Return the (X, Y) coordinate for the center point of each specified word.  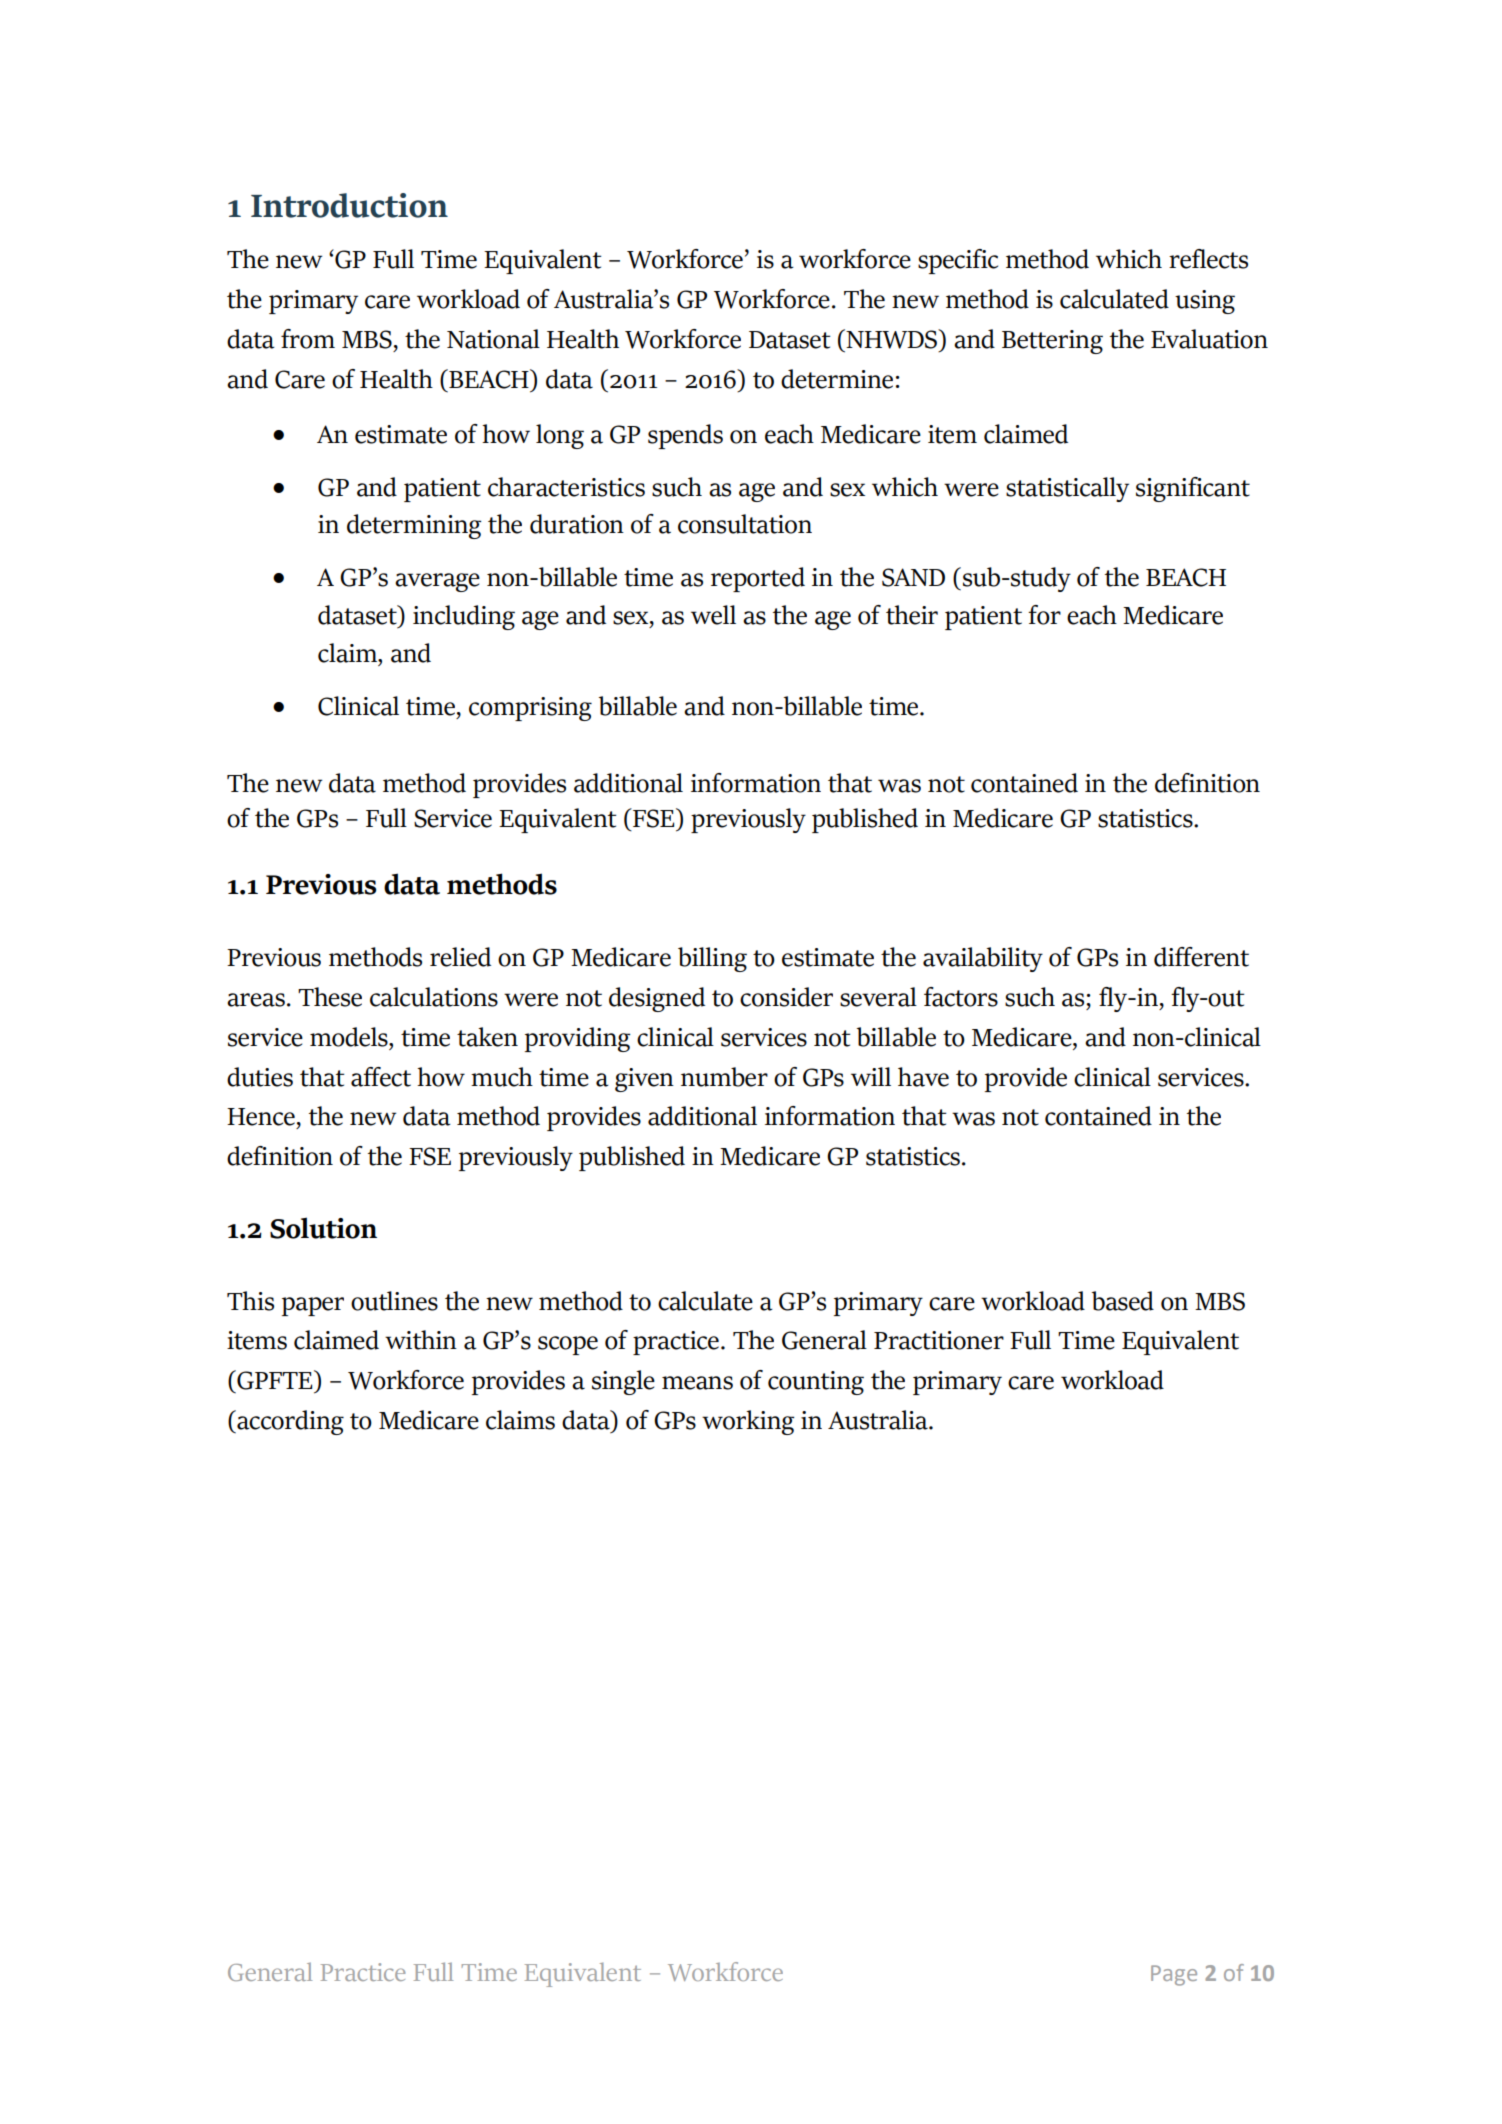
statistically (1067, 489)
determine (837, 379)
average (437, 582)
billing (712, 959)
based (1123, 1301)
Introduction (349, 205)
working (748, 1422)
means (697, 1383)
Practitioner (939, 1340)
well (713, 615)
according (289, 1422)
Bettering (1052, 342)
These (330, 997)
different (1201, 957)
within (421, 1340)
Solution (323, 1228)
